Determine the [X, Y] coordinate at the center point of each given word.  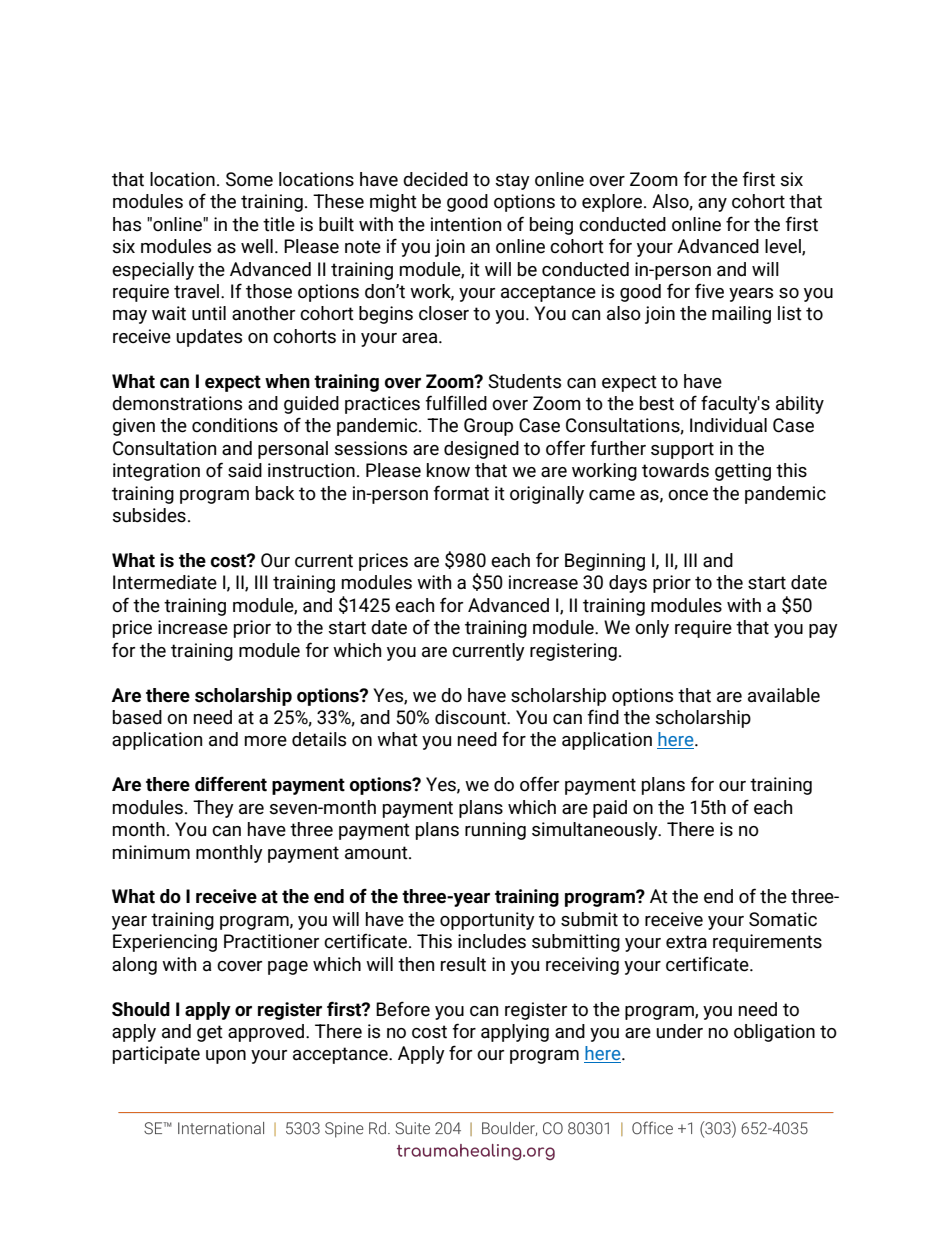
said [245, 470]
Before [403, 1009]
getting [743, 472]
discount [471, 717]
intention [466, 224]
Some [249, 179]
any [712, 205]
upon [226, 1057]
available [784, 695]
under [679, 1031]
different [231, 784]
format [461, 493]
